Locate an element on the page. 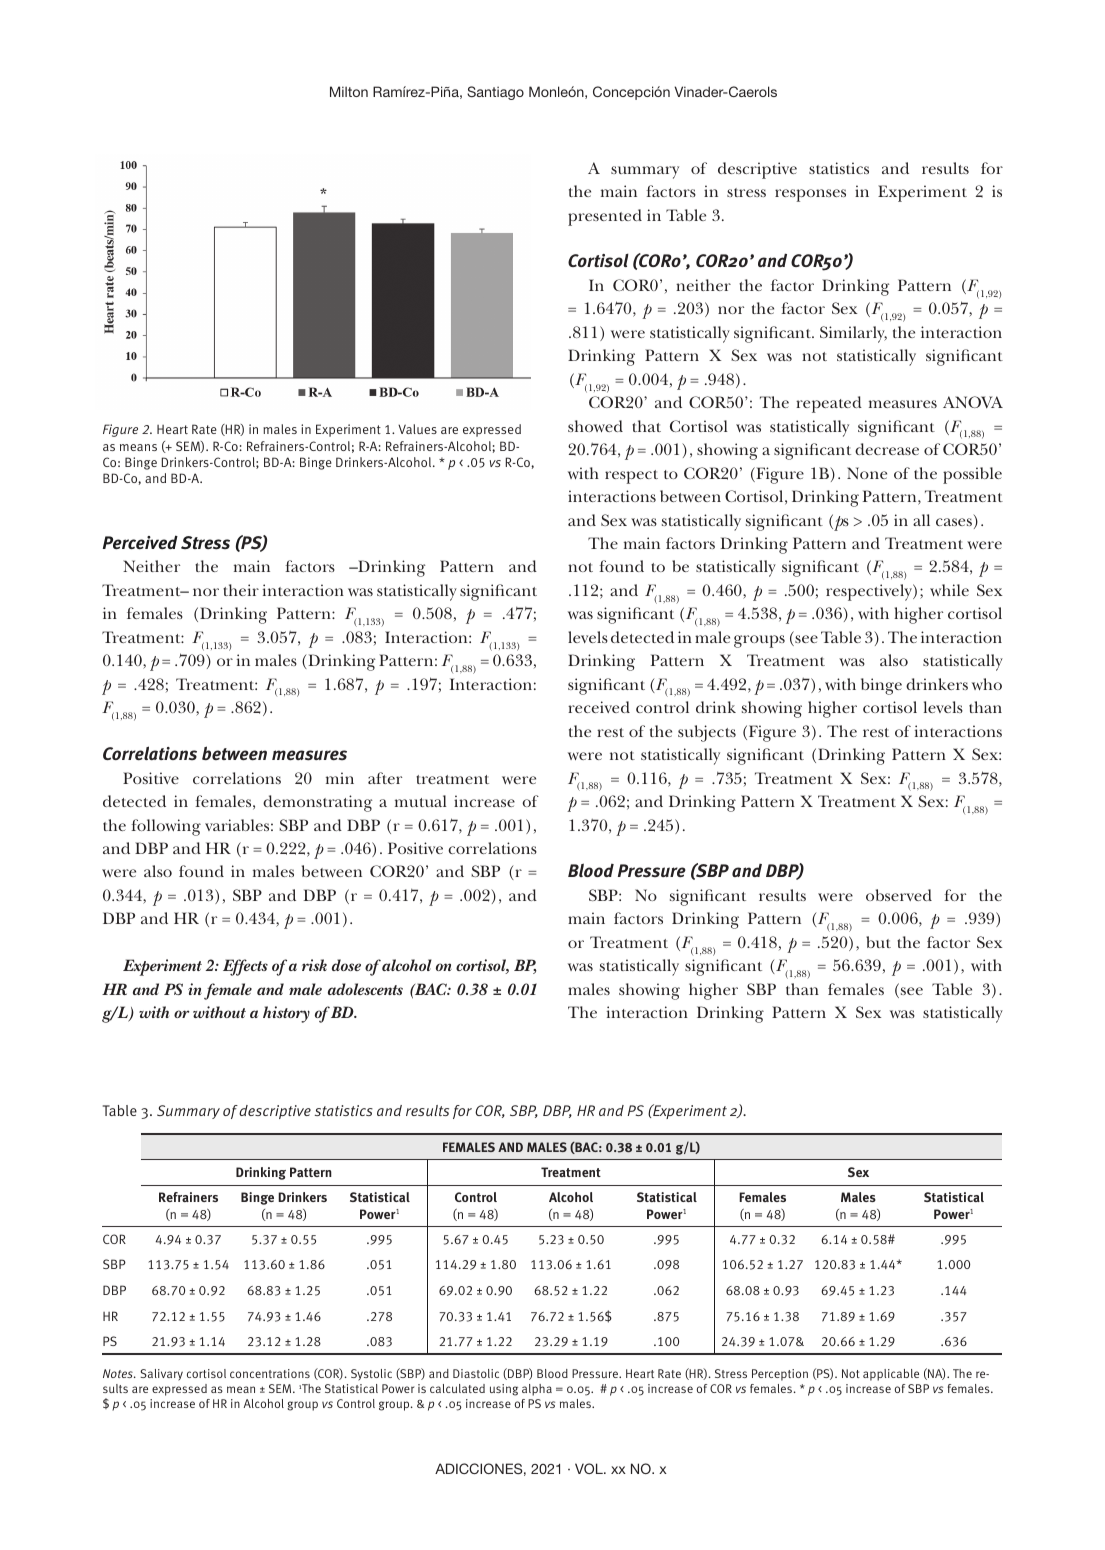  alpha is located at coordinates (537, 1390).
